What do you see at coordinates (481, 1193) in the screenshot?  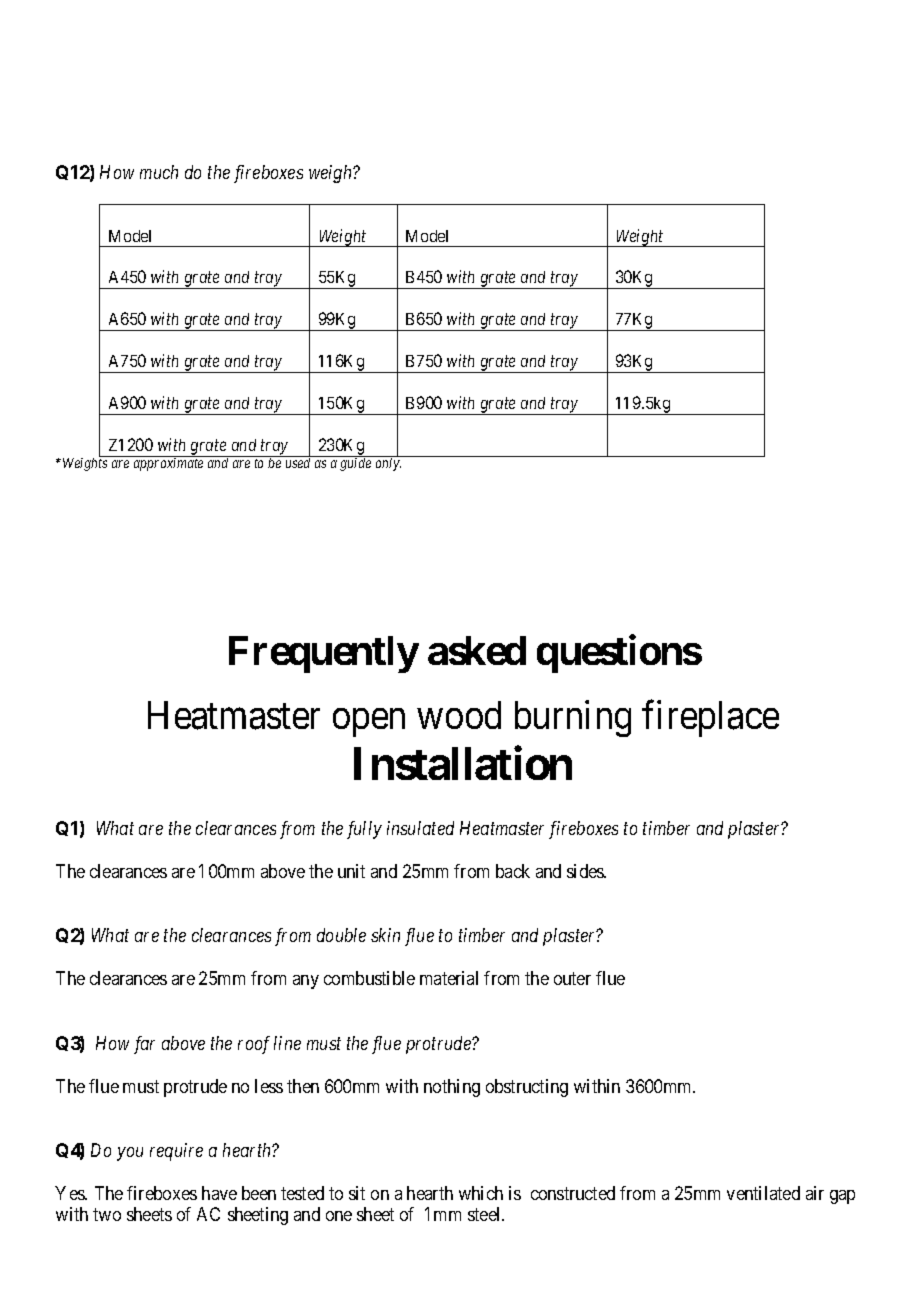 I see `which` at bounding box center [481, 1193].
